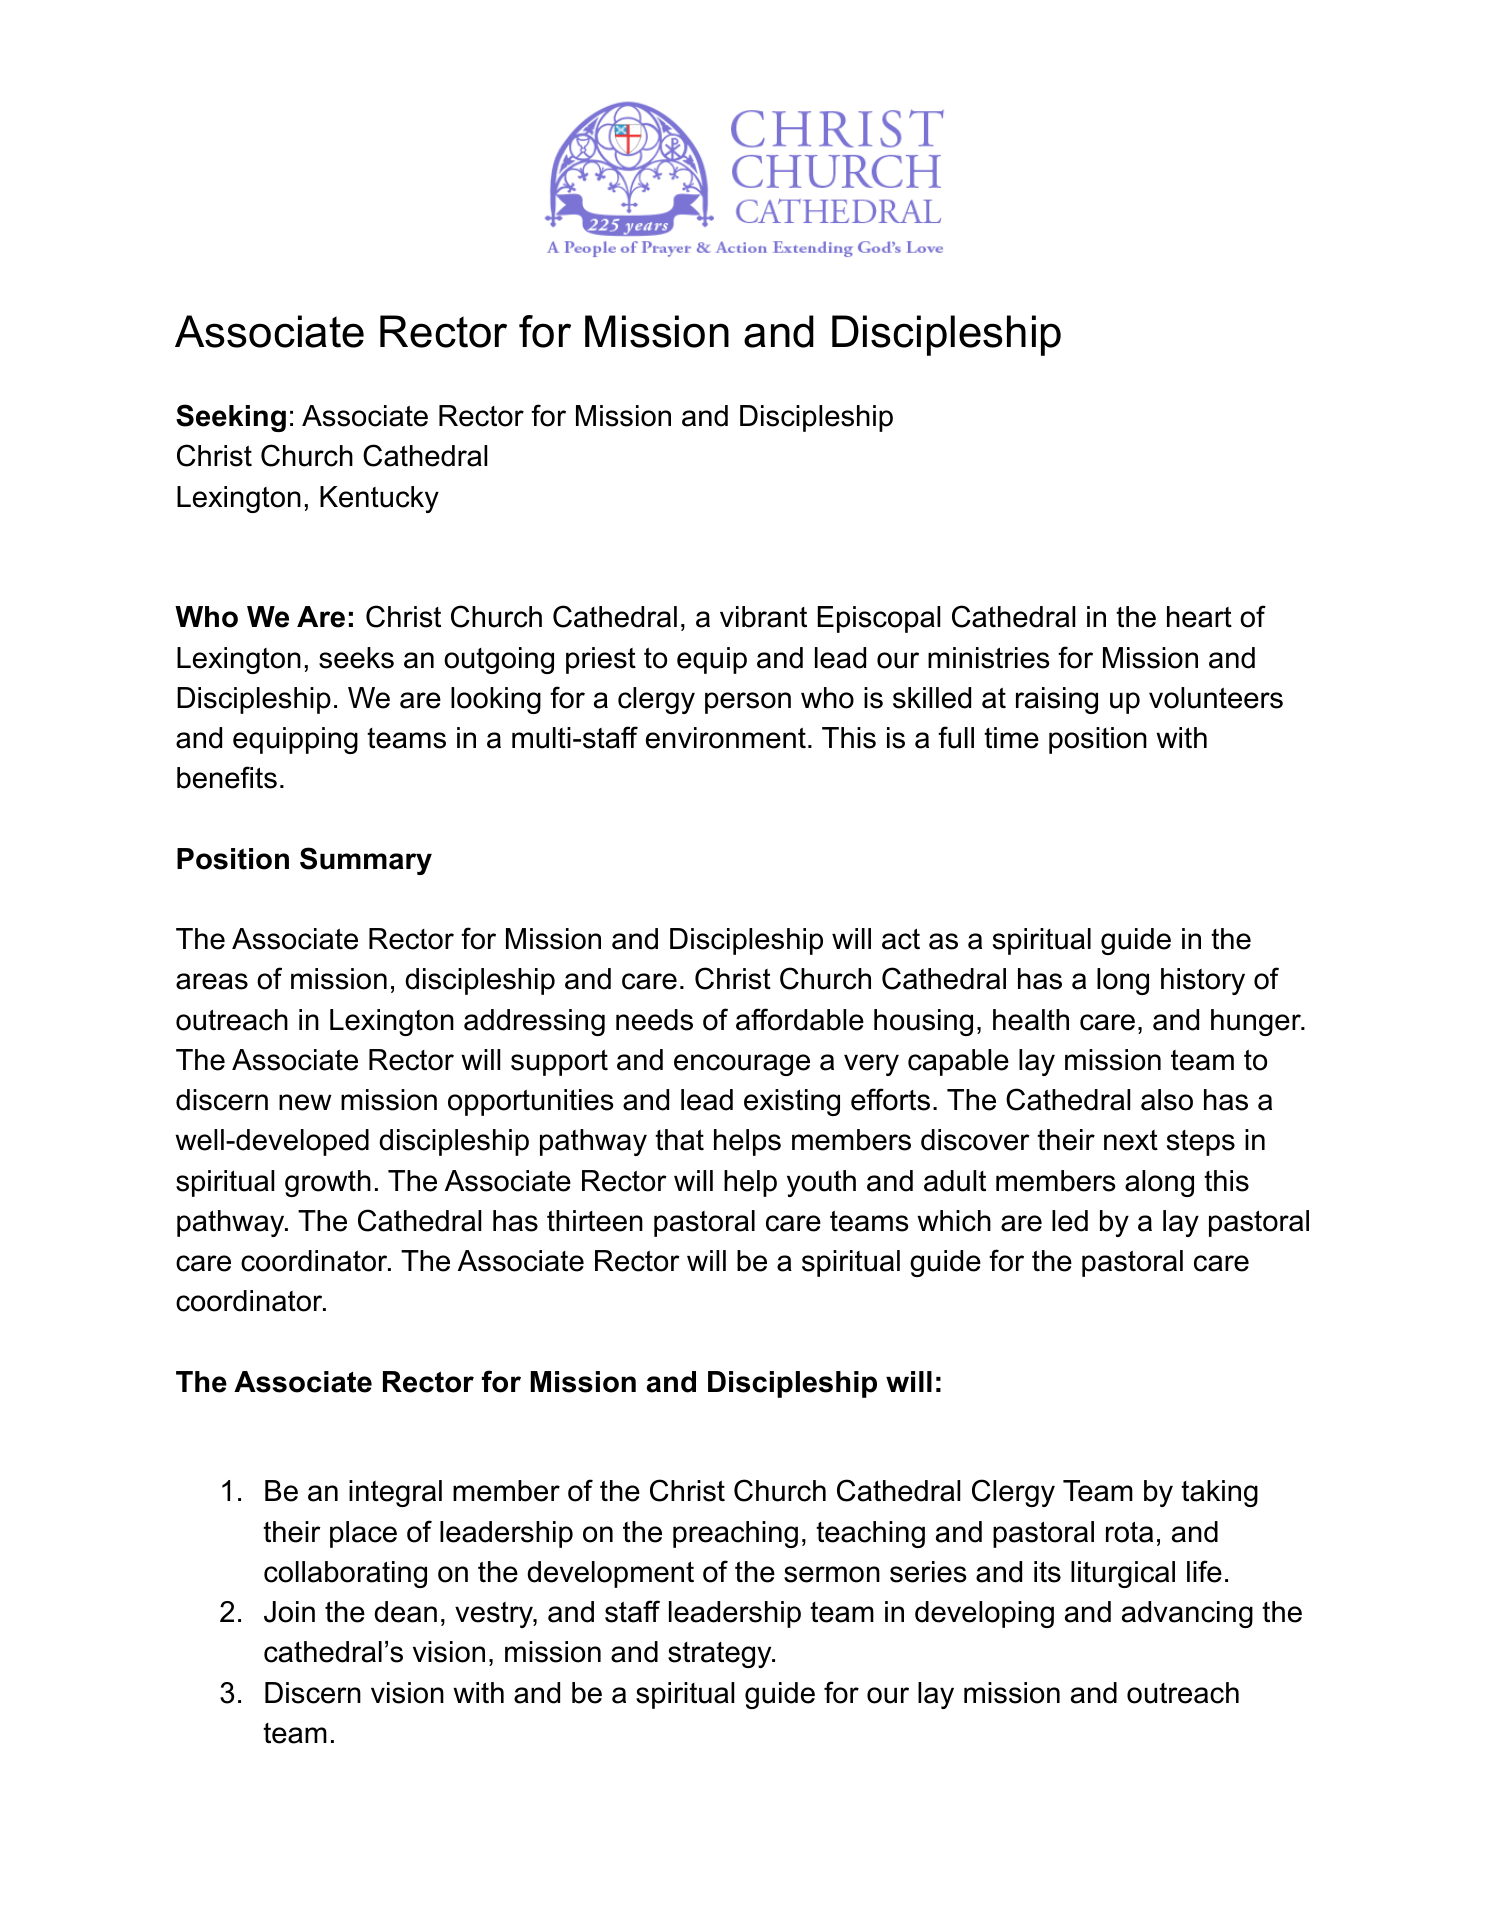 This document has width=1492, height=1931. What do you see at coordinates (721, 1655) in the document?
I see `strategy` at bounding box center [721, 1655].
